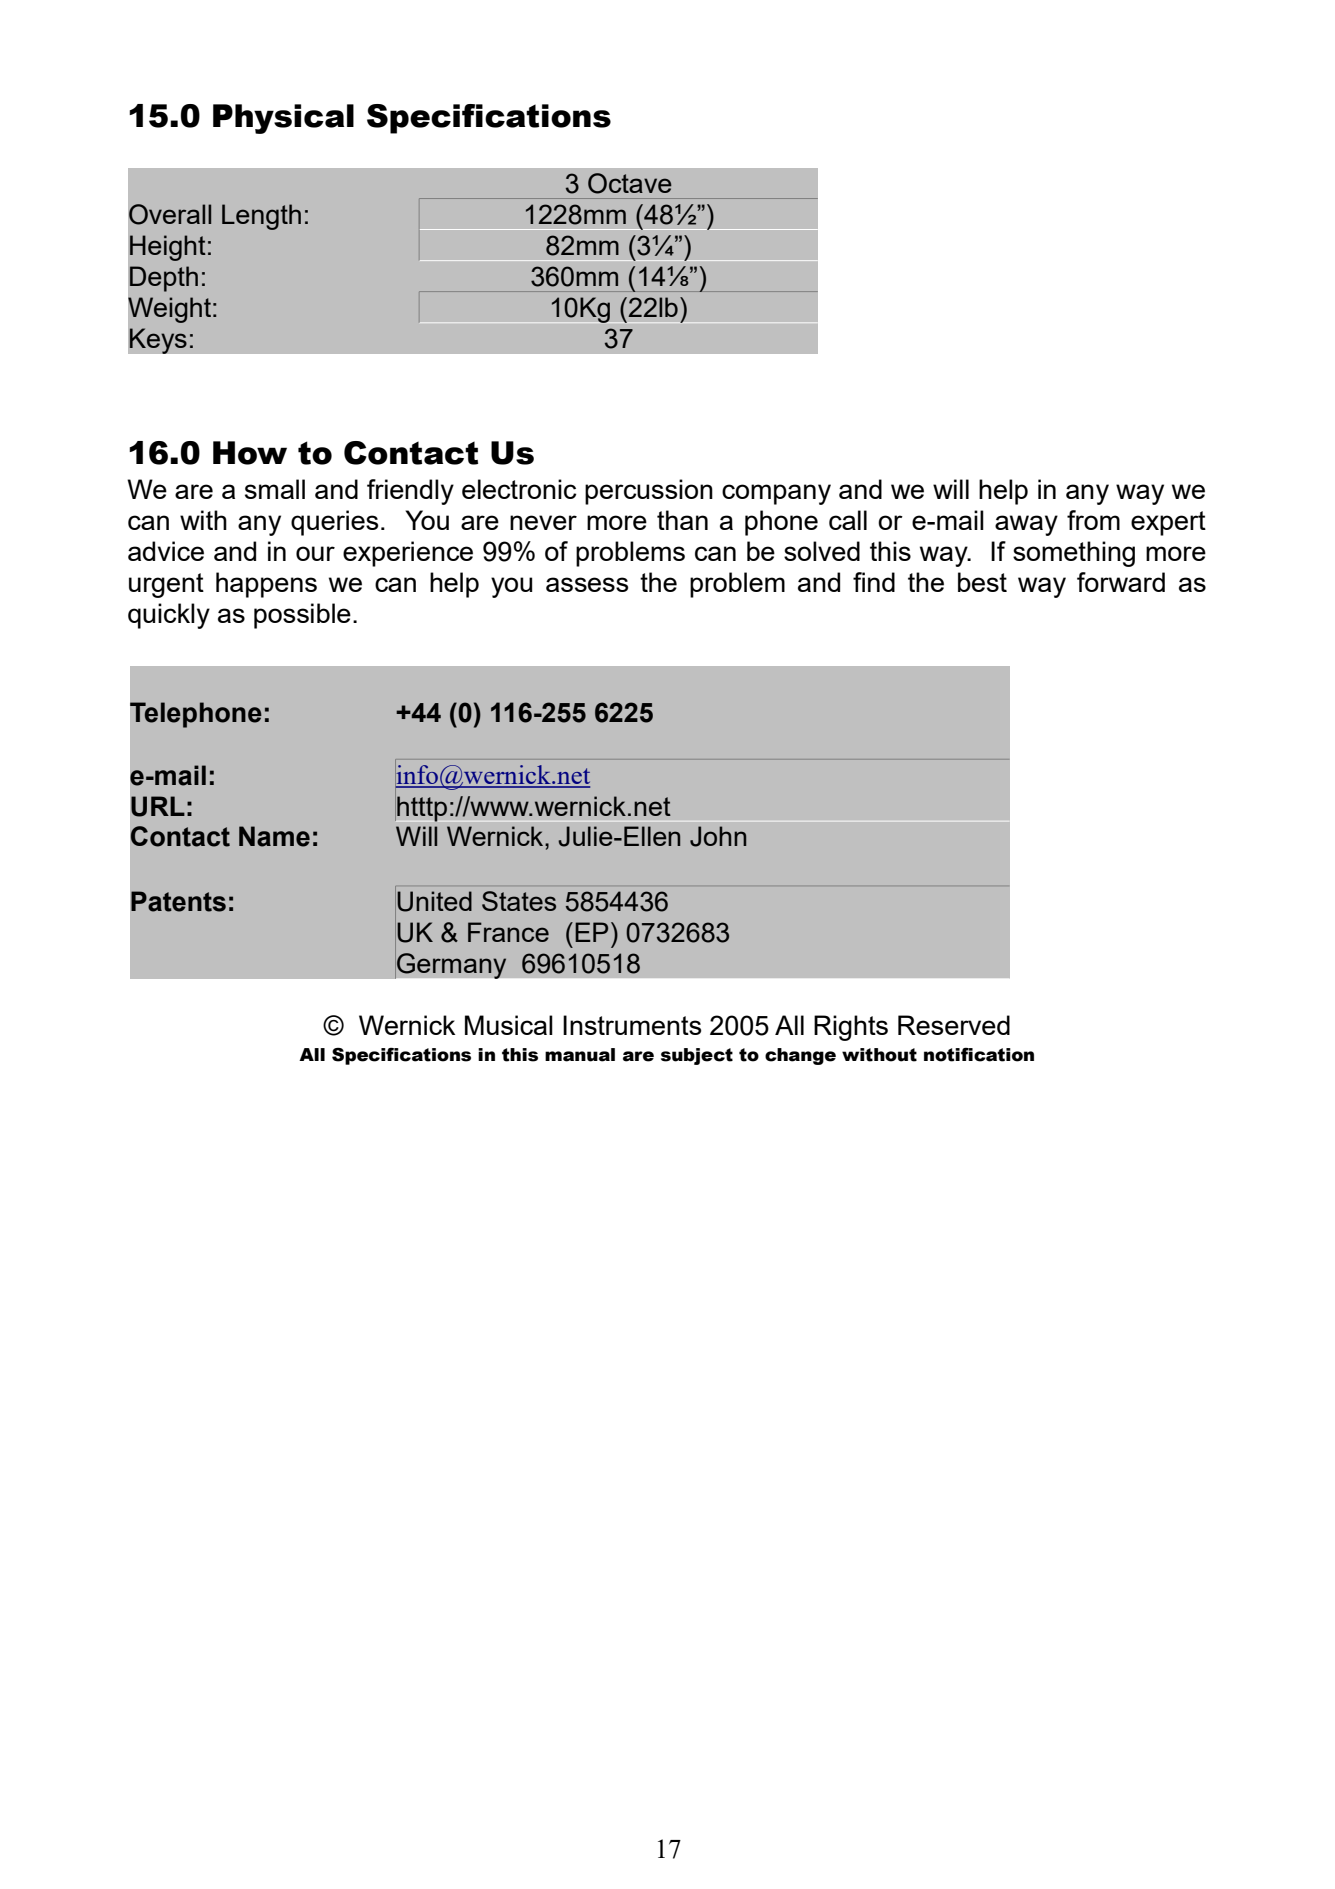 The width and height of the image is (1335, 1889). Describe the element at coordinates (630, 183) in the image. I see `Octave` at that location.
